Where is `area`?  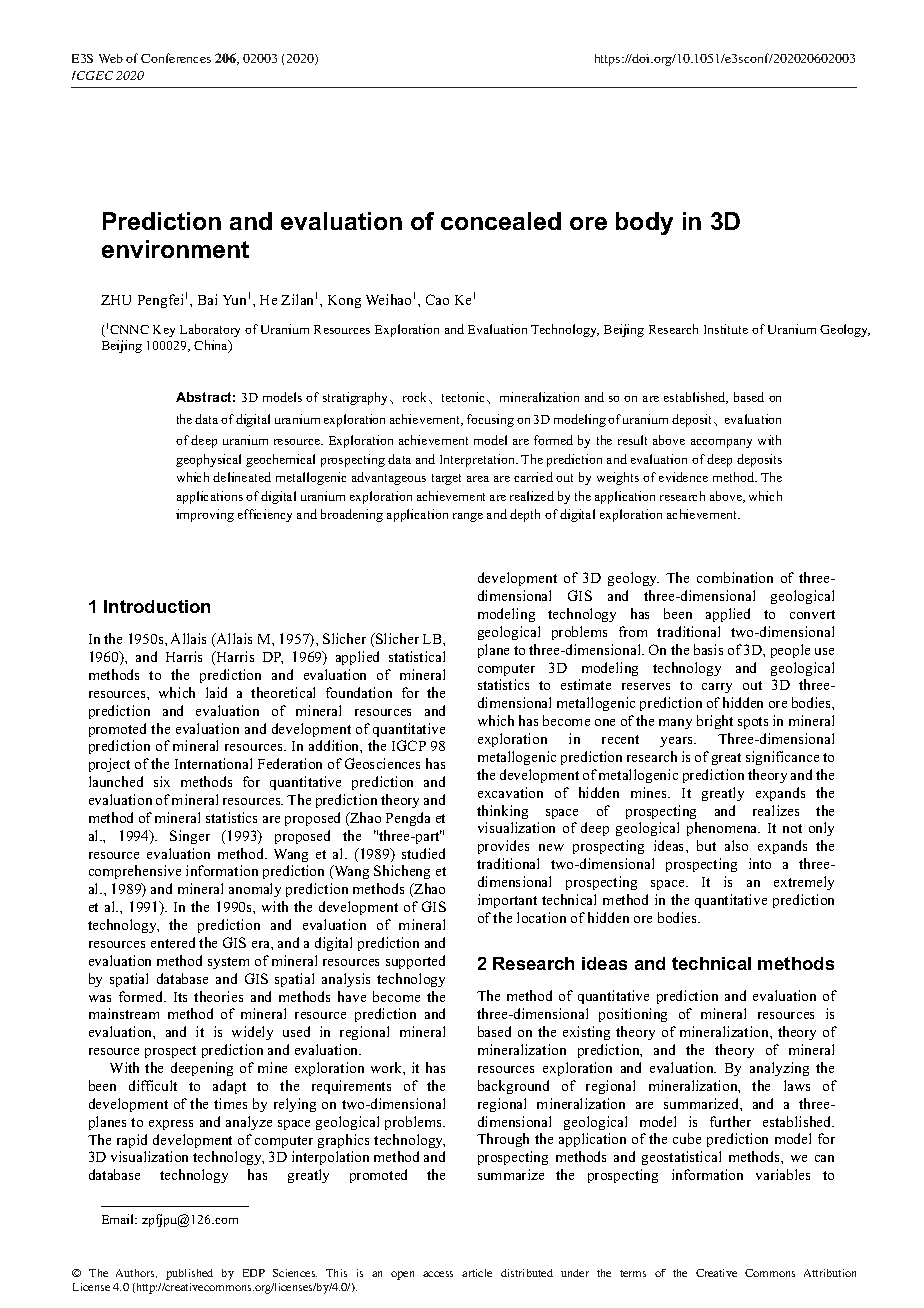 area is located at coordinates (478, 479).
